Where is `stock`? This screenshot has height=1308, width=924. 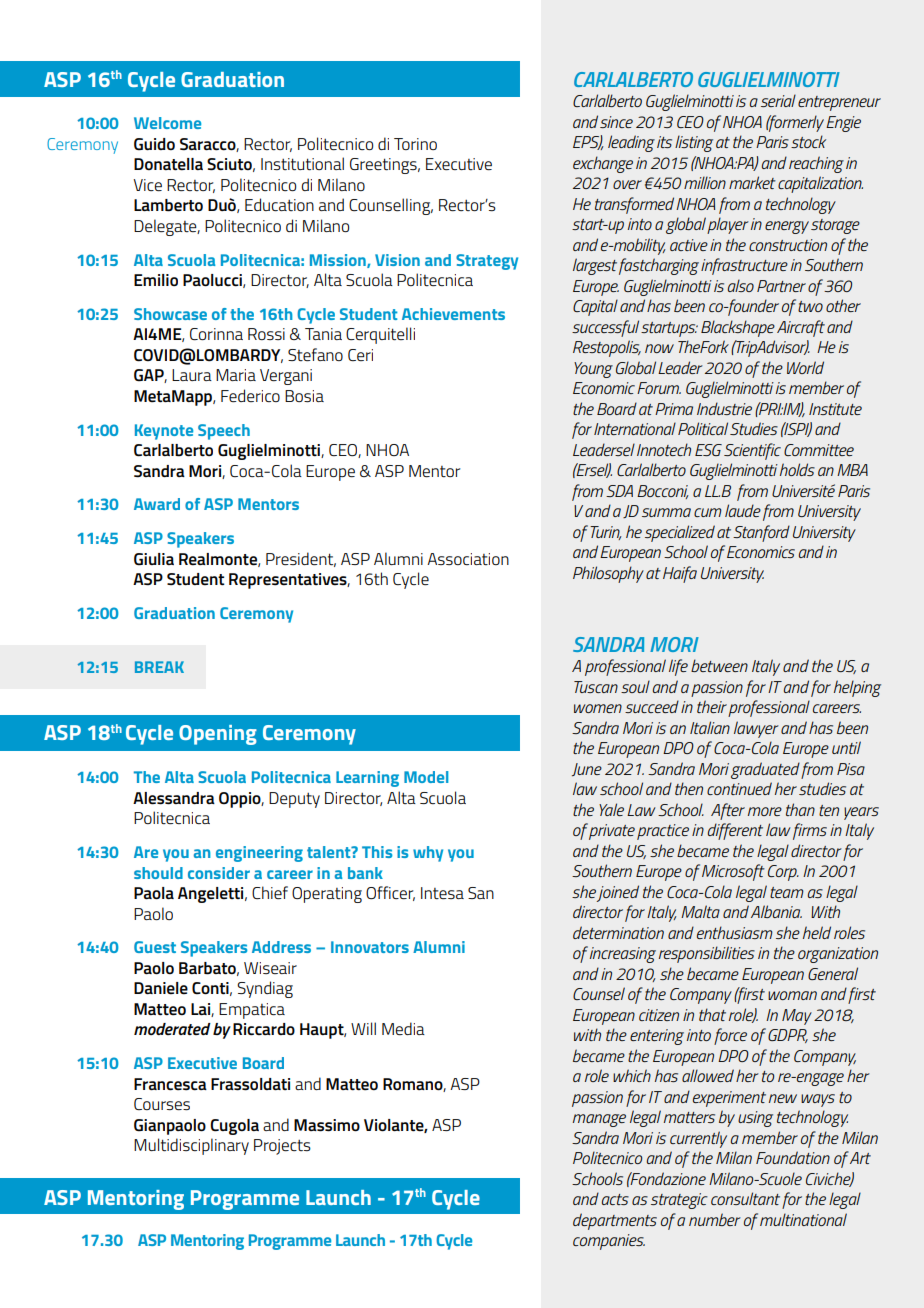 stock is located at coordinates (808, 141).
